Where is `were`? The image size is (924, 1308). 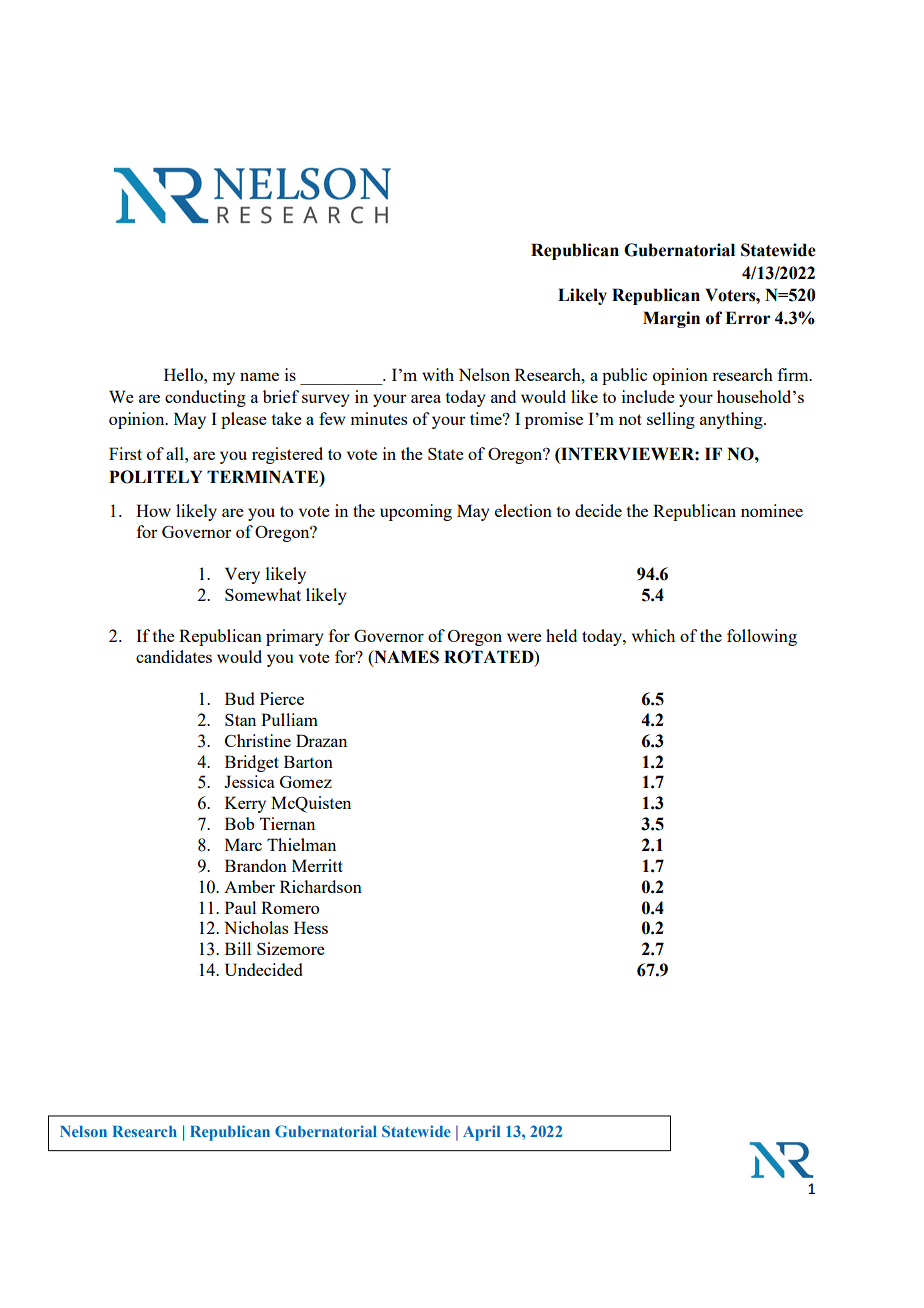 were is located at coordinates (524, 637).
